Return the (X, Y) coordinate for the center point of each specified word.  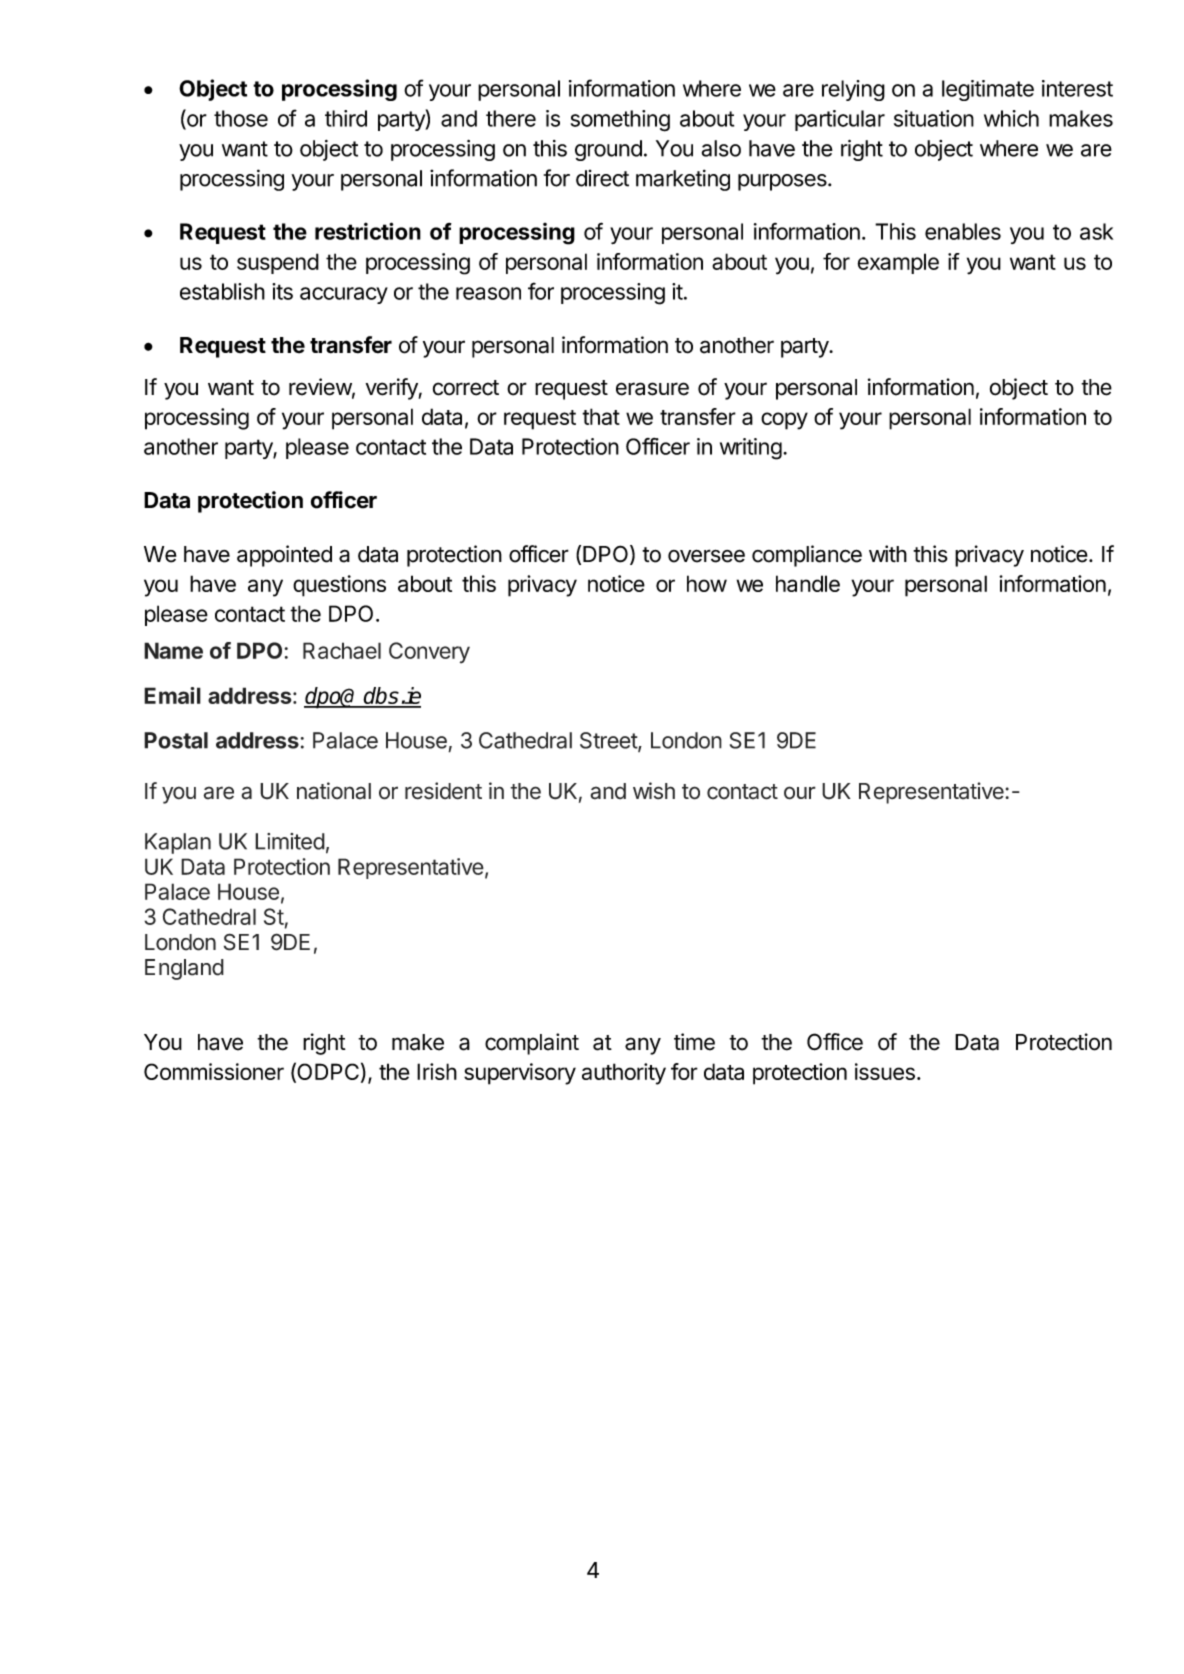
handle (808, 583)
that (601, 416)
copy (784, 421)
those (241, 118)
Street (609, 741)
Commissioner (214, 1071)
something (620, 121)
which (1011, 118)
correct (466, 388)
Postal (176, 740)
